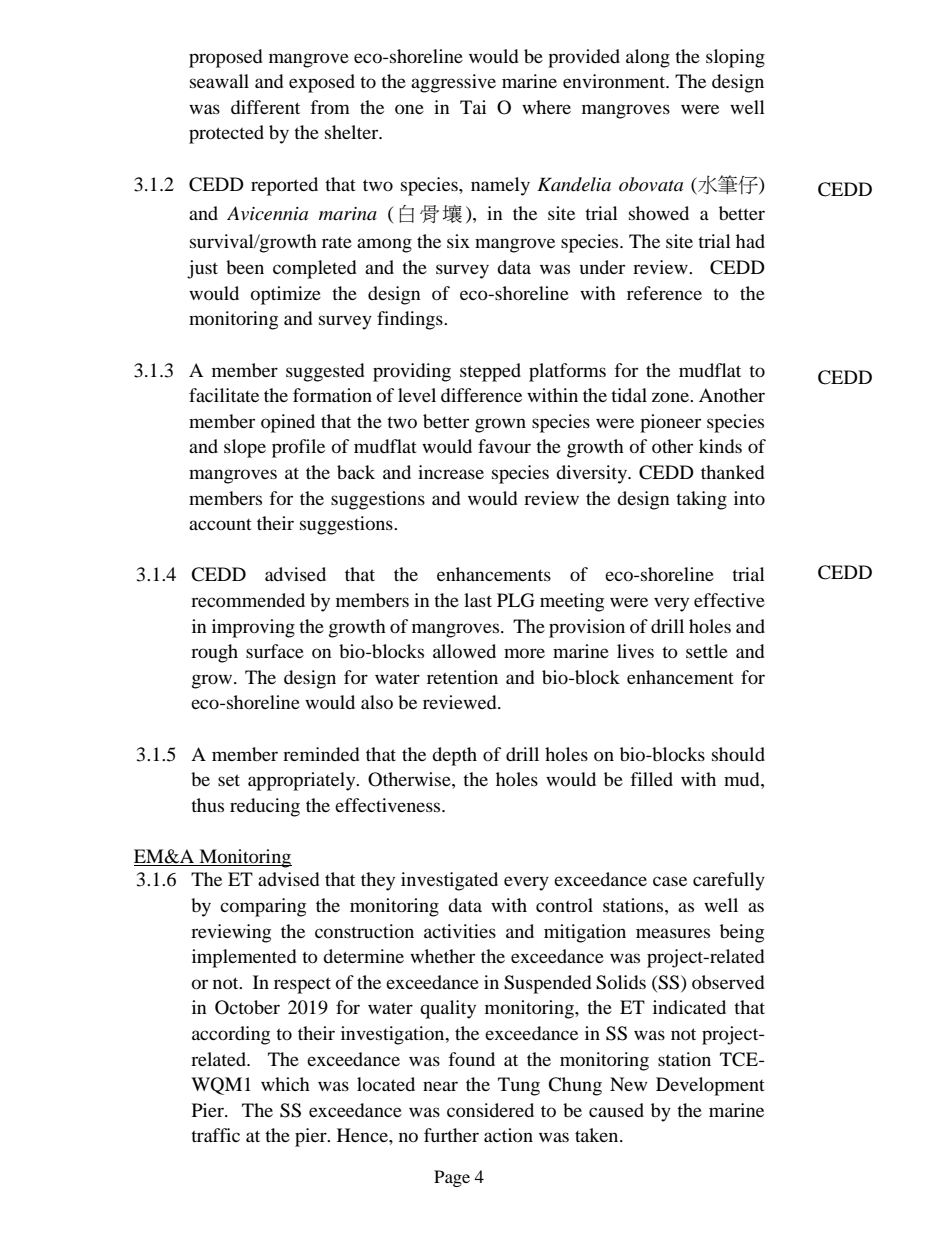 Image resolution: width=952 pixels, height=1233 pixels. Describe the element at coordinates (215, 1135) in the page. I see `traffic` at that location.
